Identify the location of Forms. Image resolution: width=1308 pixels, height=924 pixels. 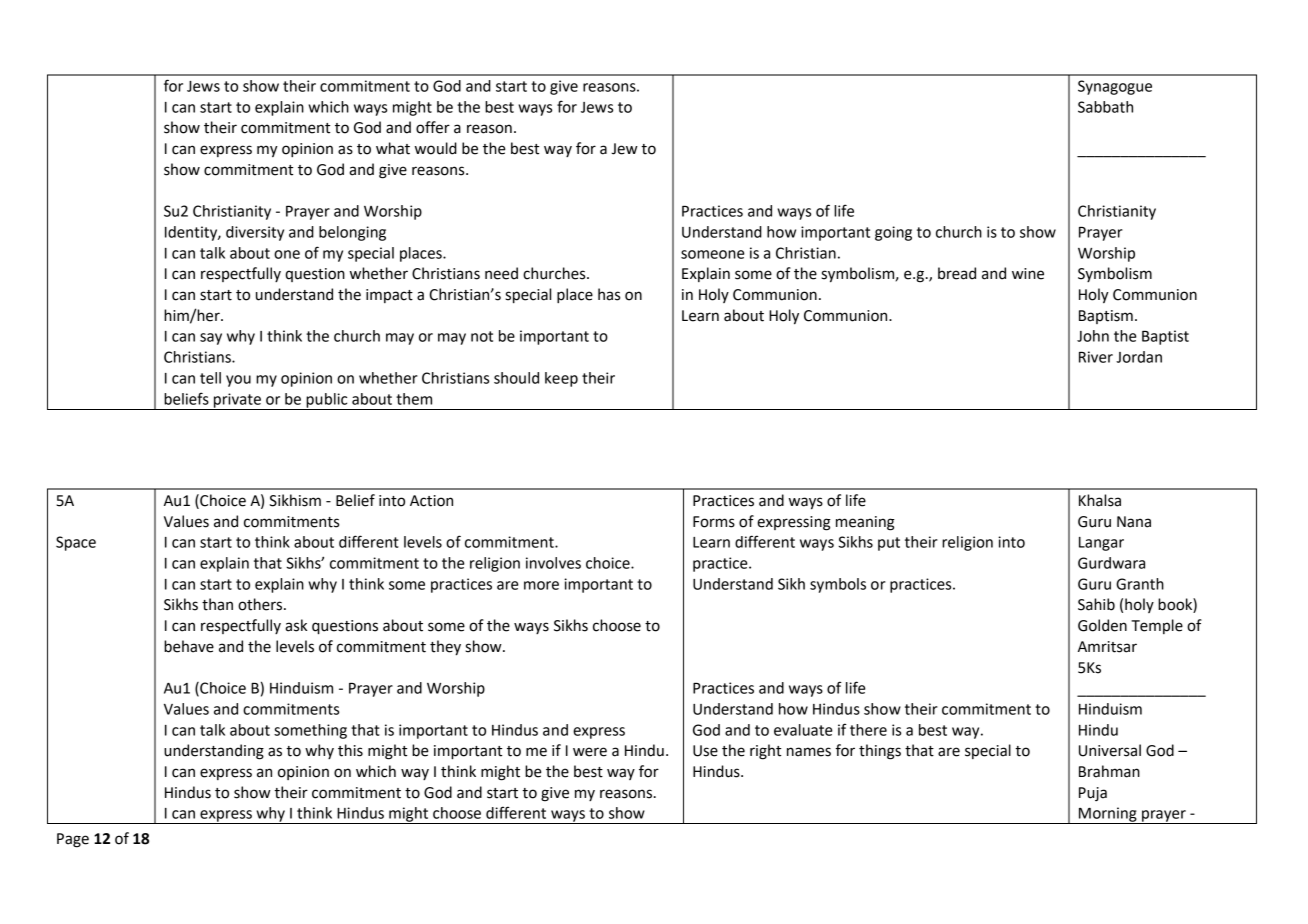
(714, 522).
